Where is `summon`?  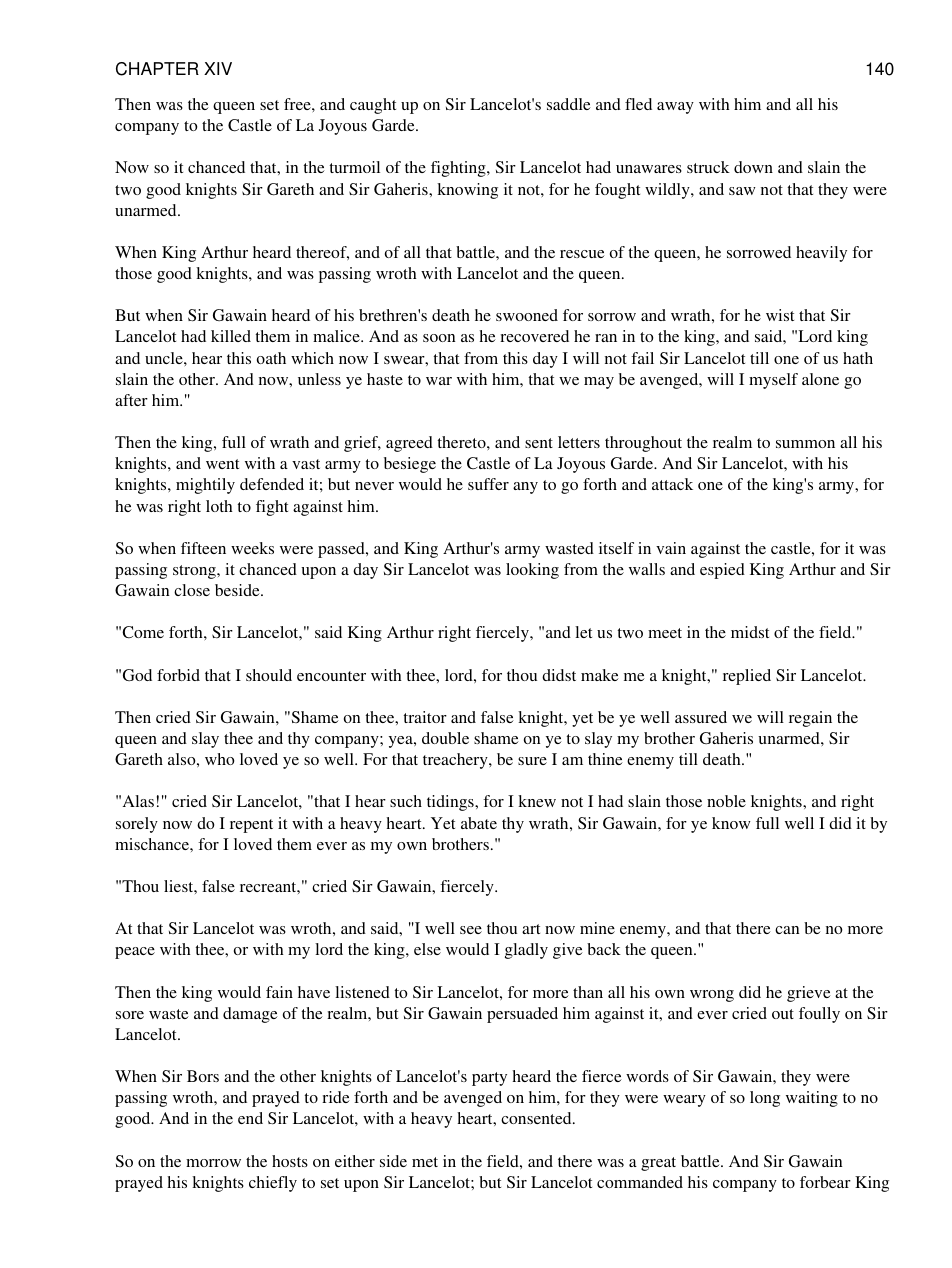 summon is located at coordinates (805, 444).
